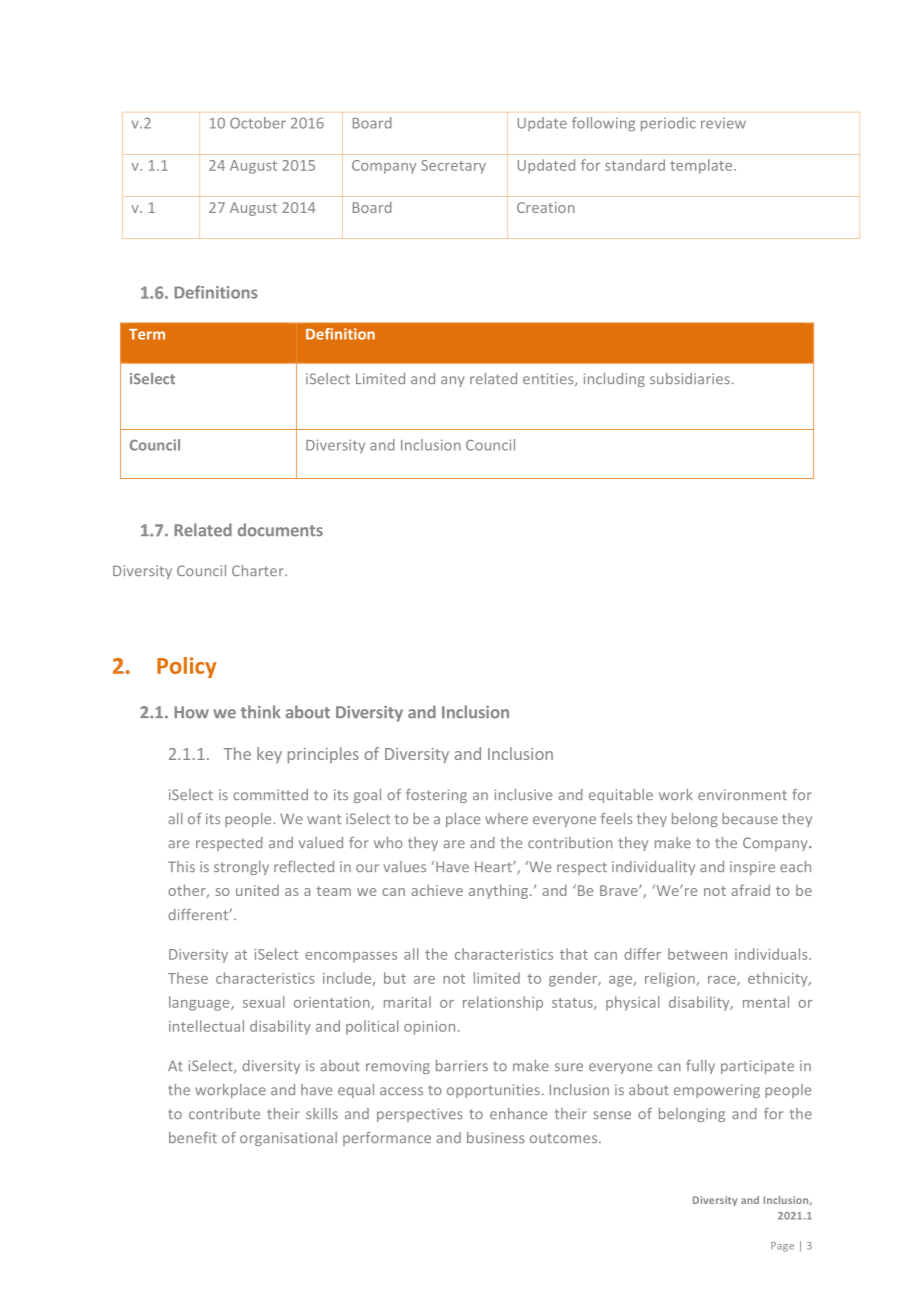  I want to click on Policy, so click(186, 667).
